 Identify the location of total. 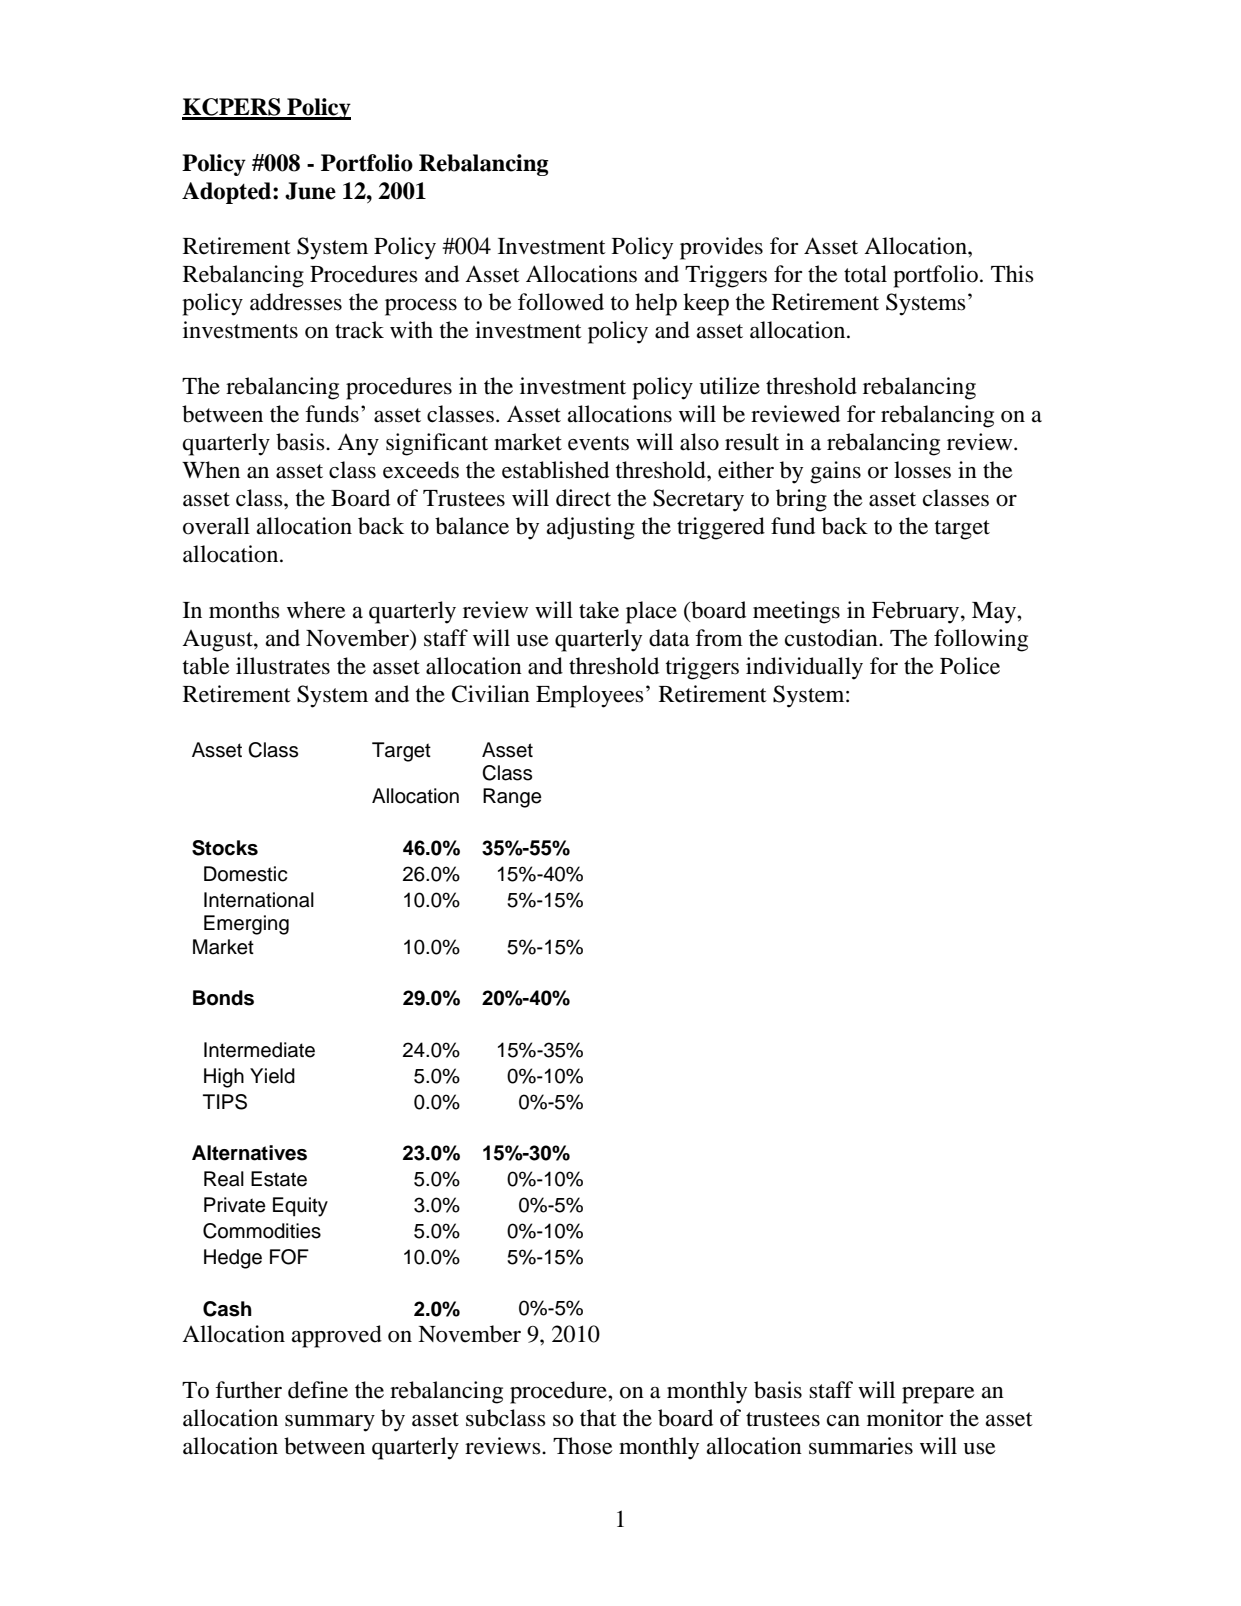
(865, 274).
